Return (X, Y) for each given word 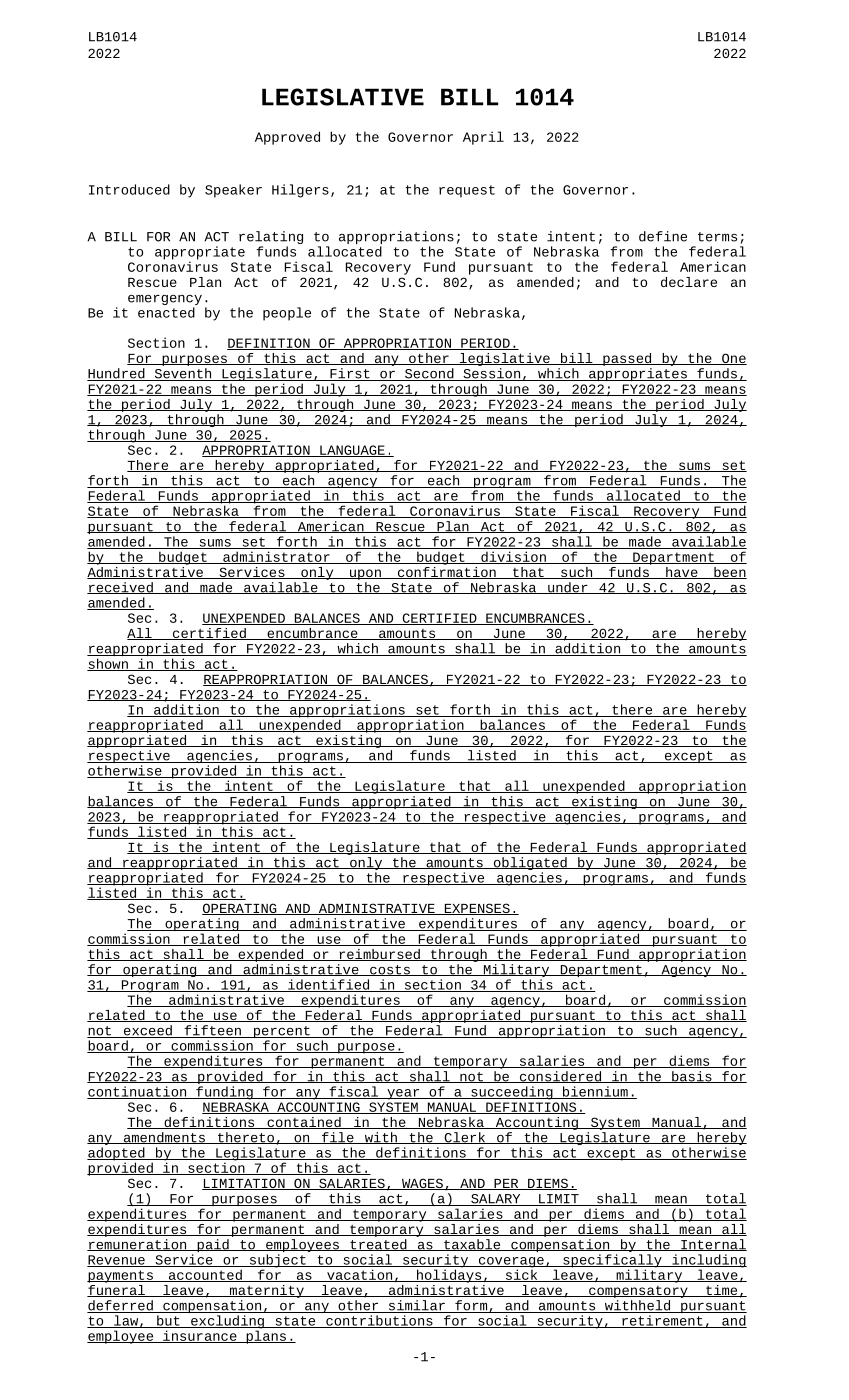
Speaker (233, 191)
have (682, 573)
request (467, 191)
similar (416, 1306)
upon (365, 574)
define (663, 236)
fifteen (212, 1031)
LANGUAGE (352, 451)
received (121, 588)
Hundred (117, 374)
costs (390, 970)
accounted (205, 1275)
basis (692, 1077)
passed (627, 359)
